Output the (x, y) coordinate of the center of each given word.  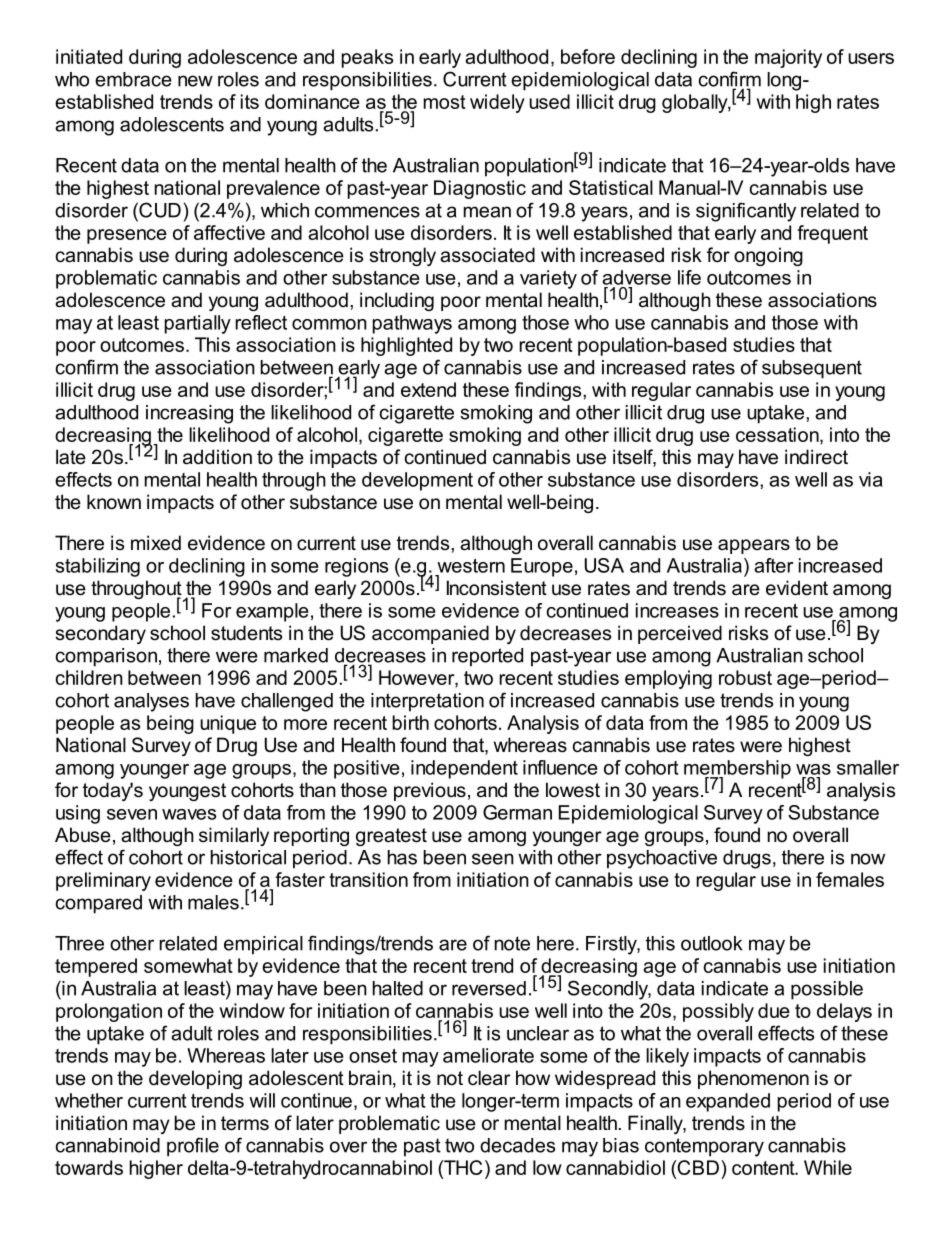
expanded (728, 1102)
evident (797, 588)
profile (193, 1147)
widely (497, 103)
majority (788, 58)
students (246, 633)
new (195, 81)
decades (517, 1145)
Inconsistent (497, 588)
